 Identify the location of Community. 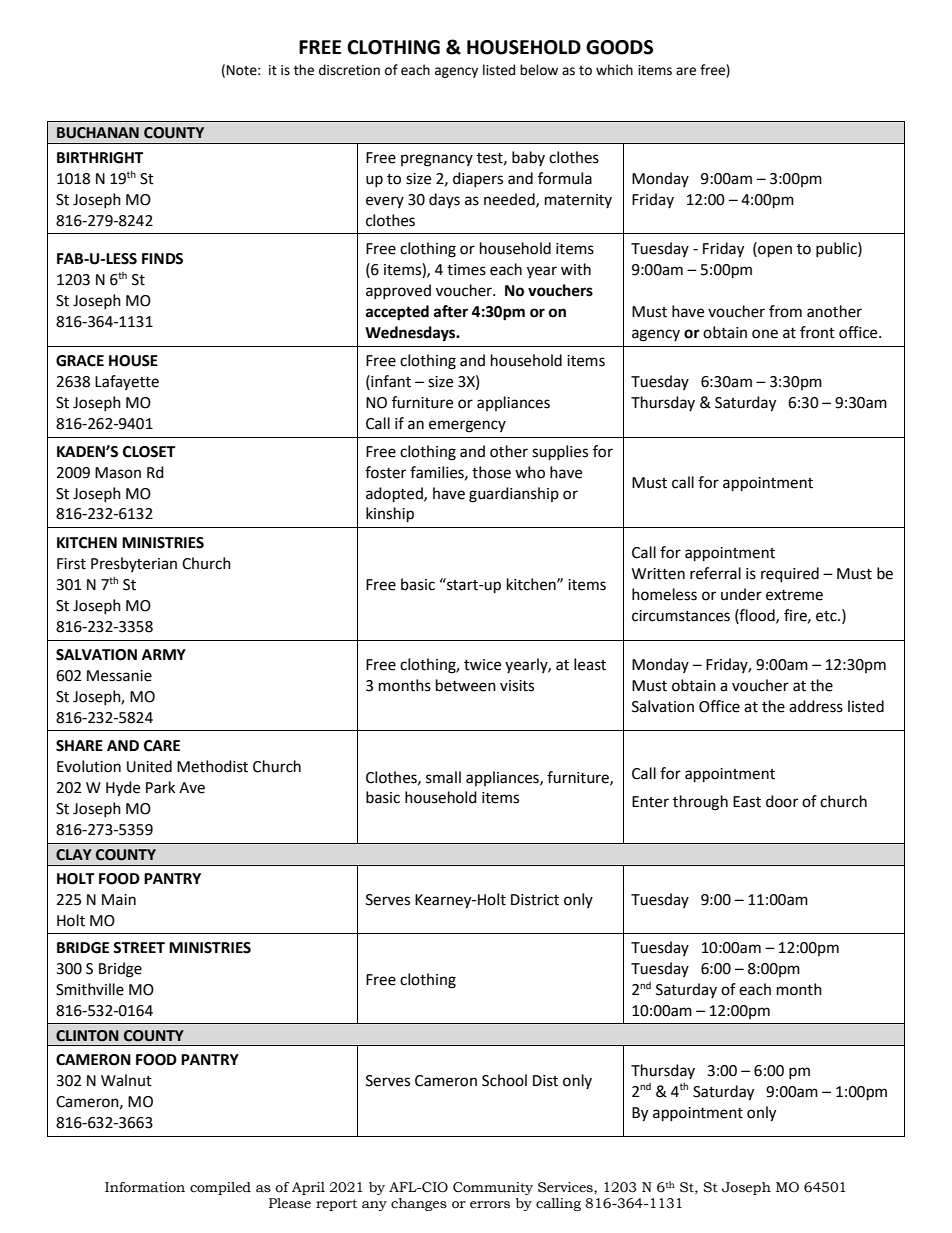
(493, 1188).
